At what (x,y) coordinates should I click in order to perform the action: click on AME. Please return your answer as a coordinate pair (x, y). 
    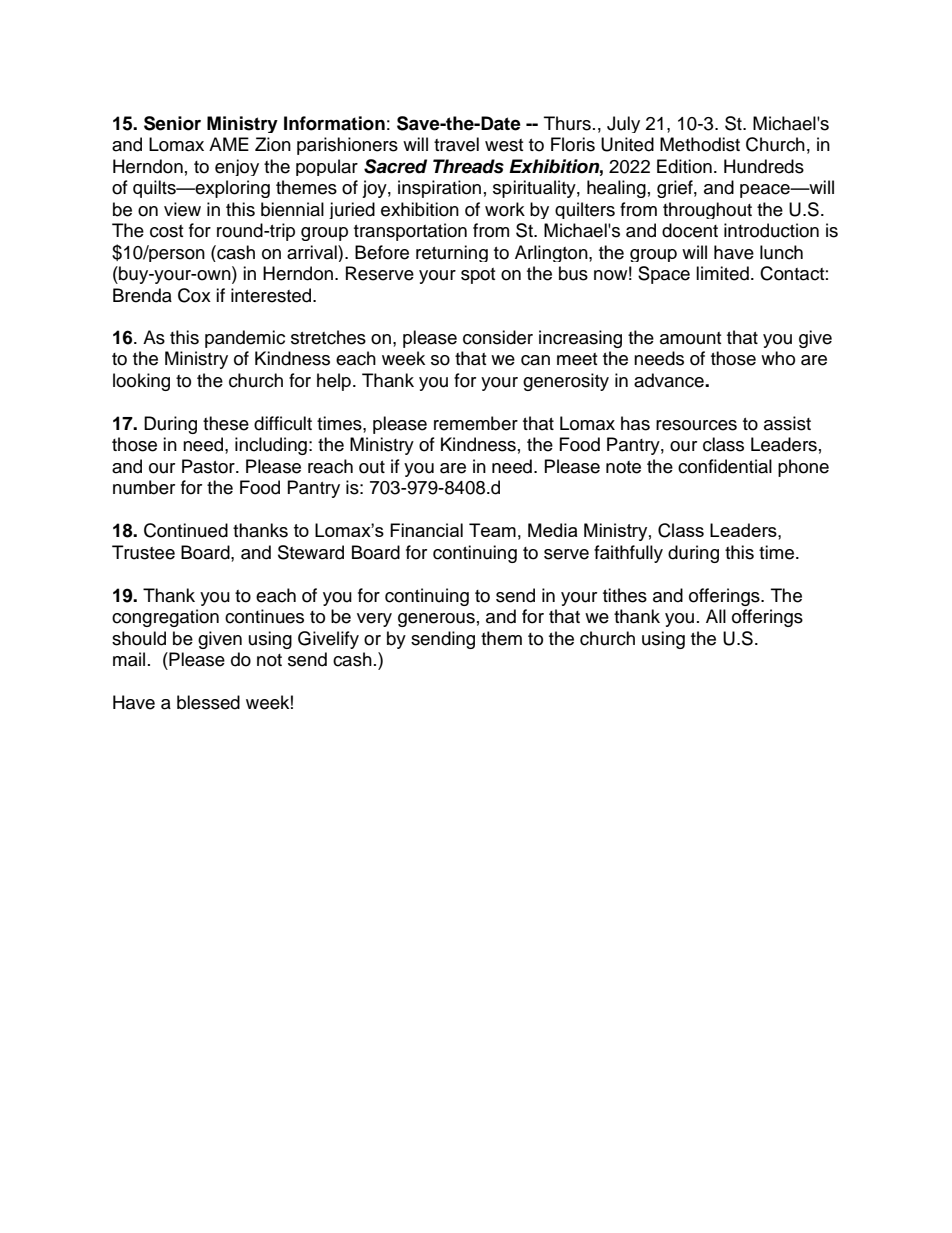
    Looking at the image, I should click on (229, 144).
